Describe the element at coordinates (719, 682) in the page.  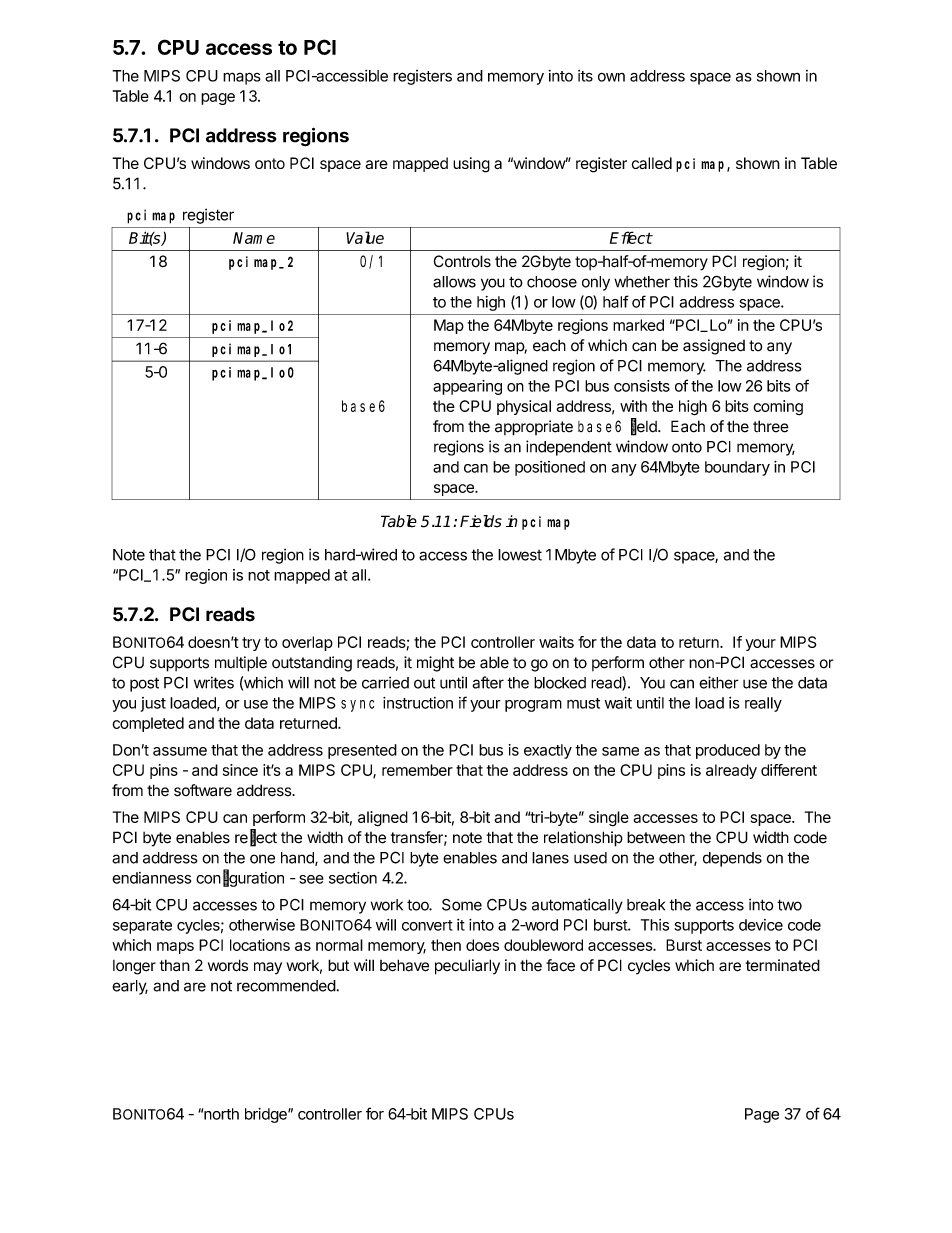
I see `either` at that location.
